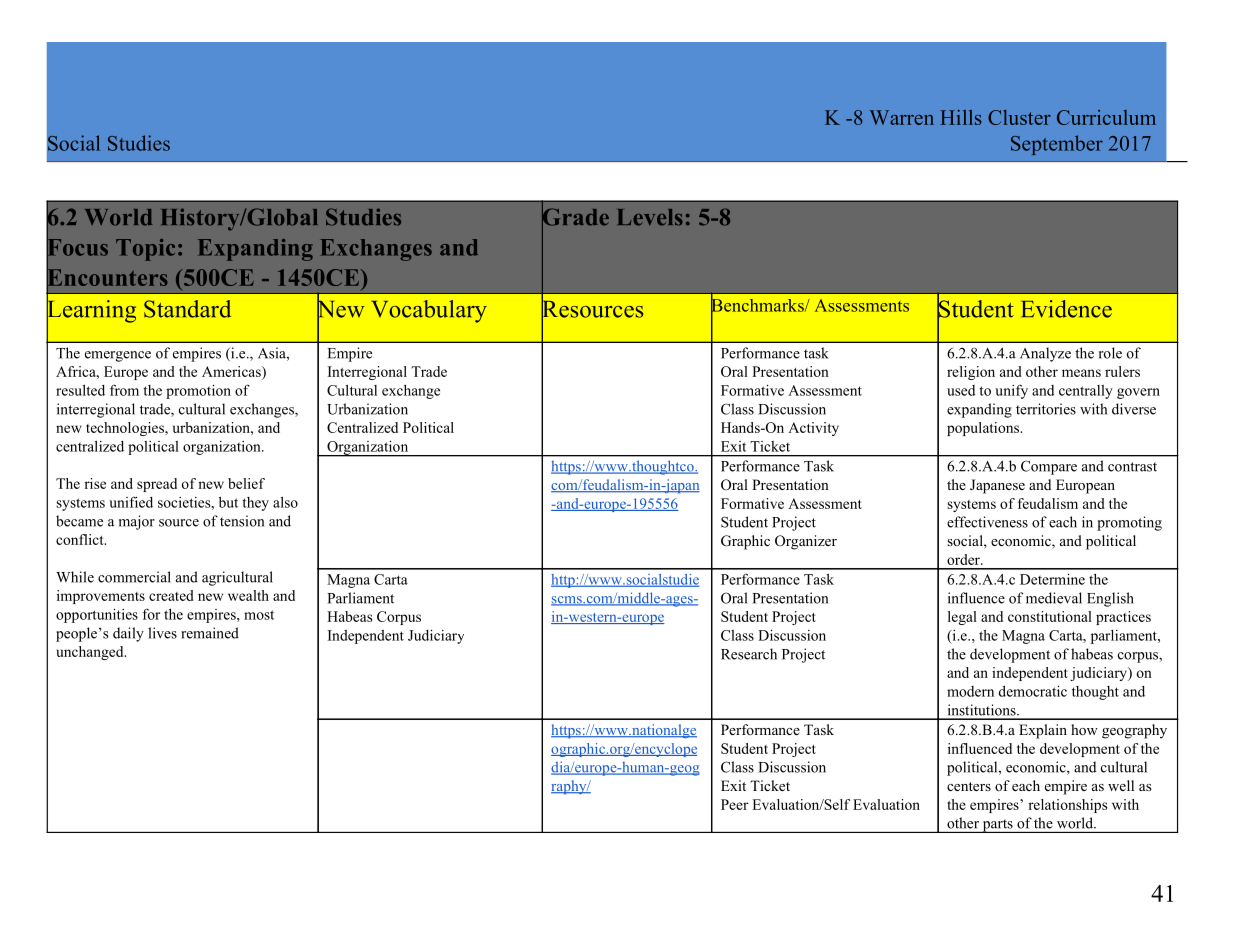 Image resolution: width=1233 pixels, height=952 pixels. I want to click on Peer, so click(734, 804).
